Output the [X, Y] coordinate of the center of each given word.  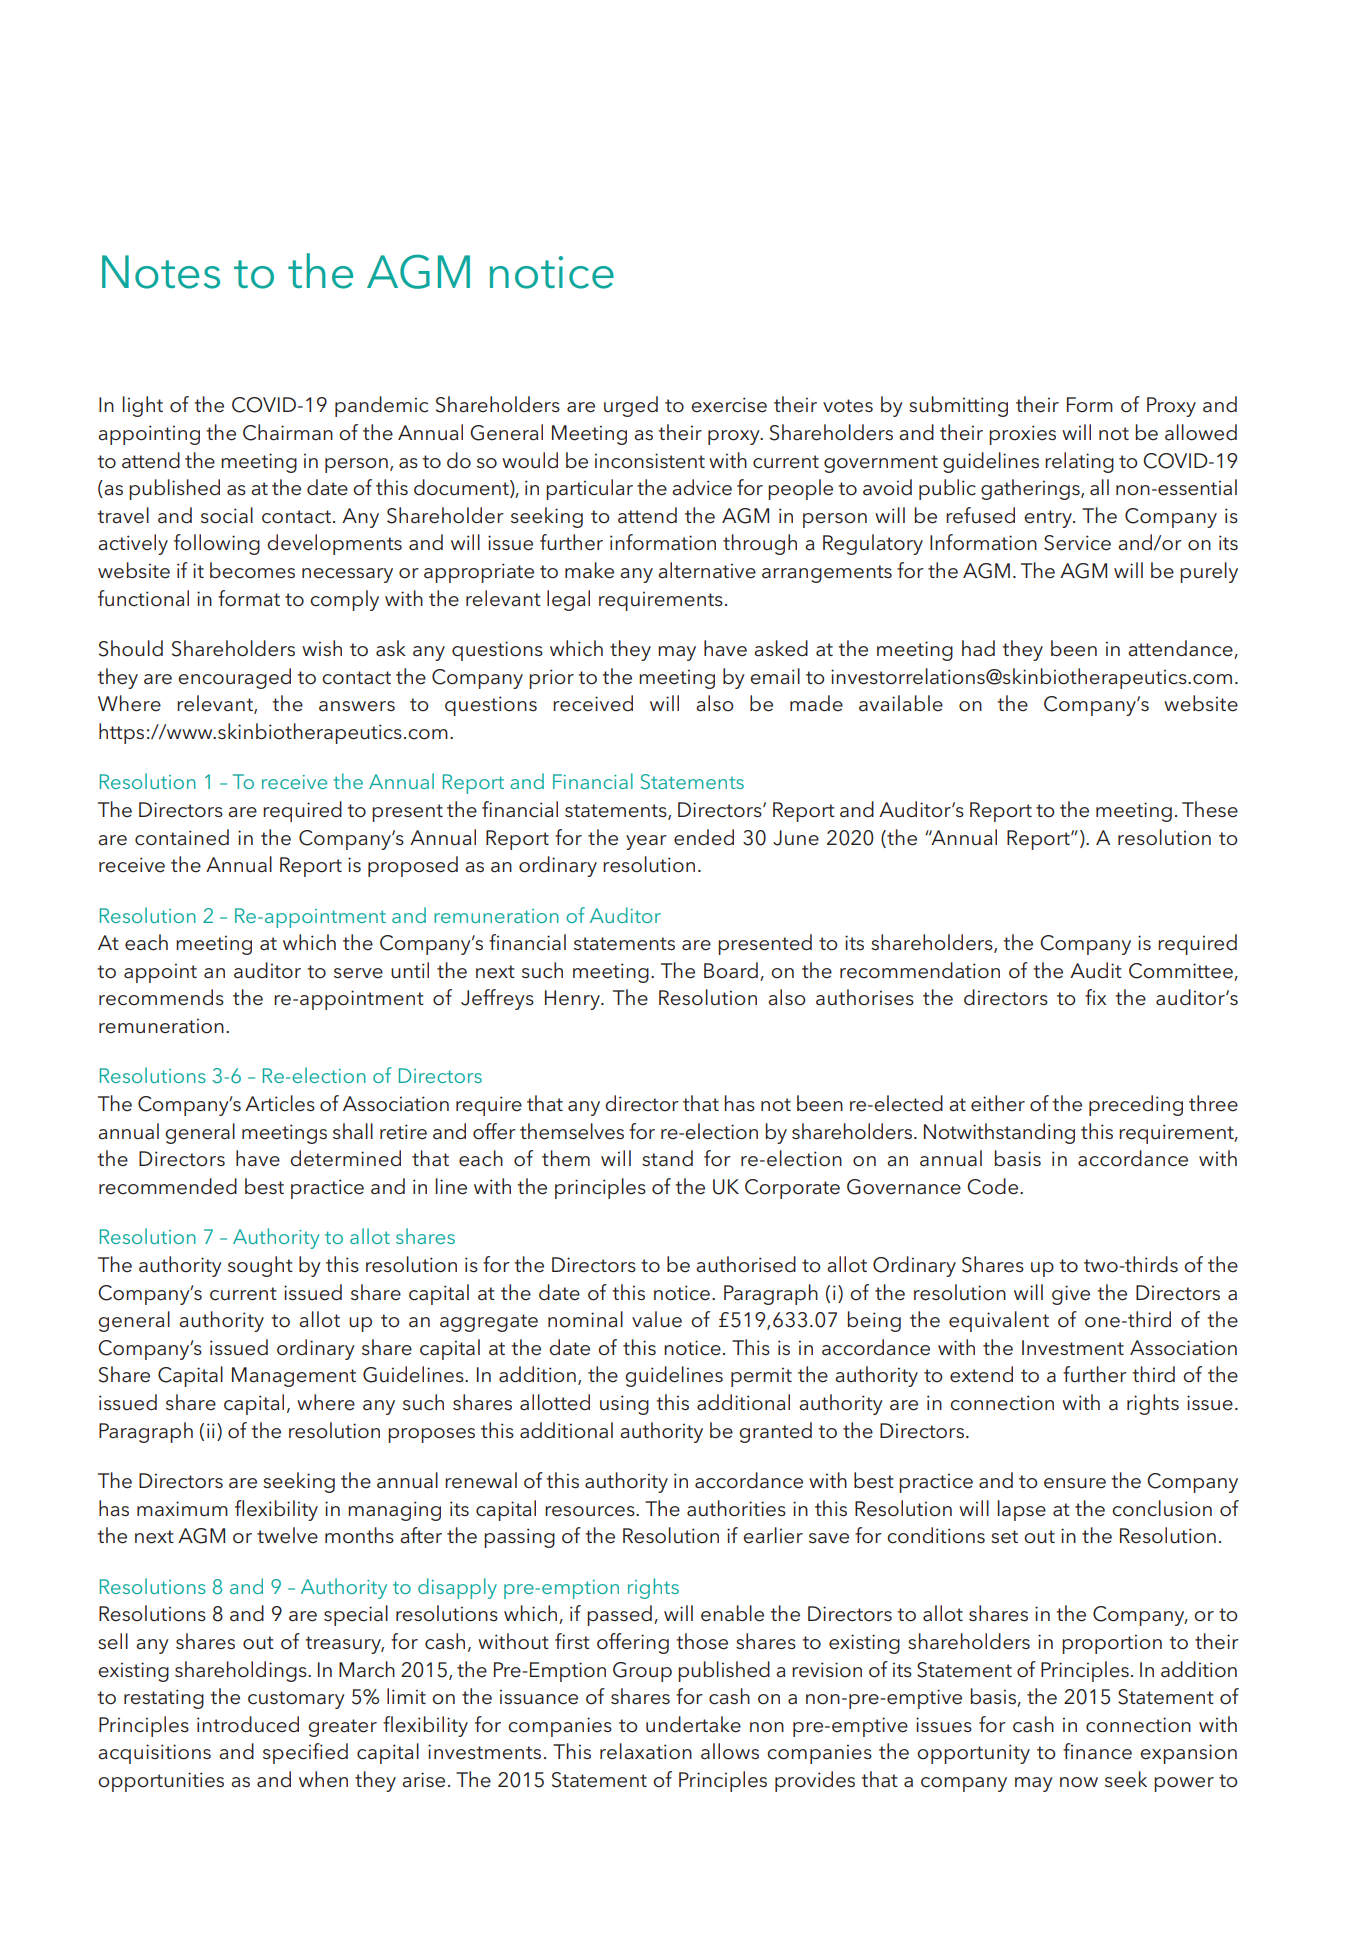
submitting [958, 406]
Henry [573, 1000]
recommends [161, 997]
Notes [161, 272]
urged [631, 406]
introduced [248, 1724]
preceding [1136, 1105]
